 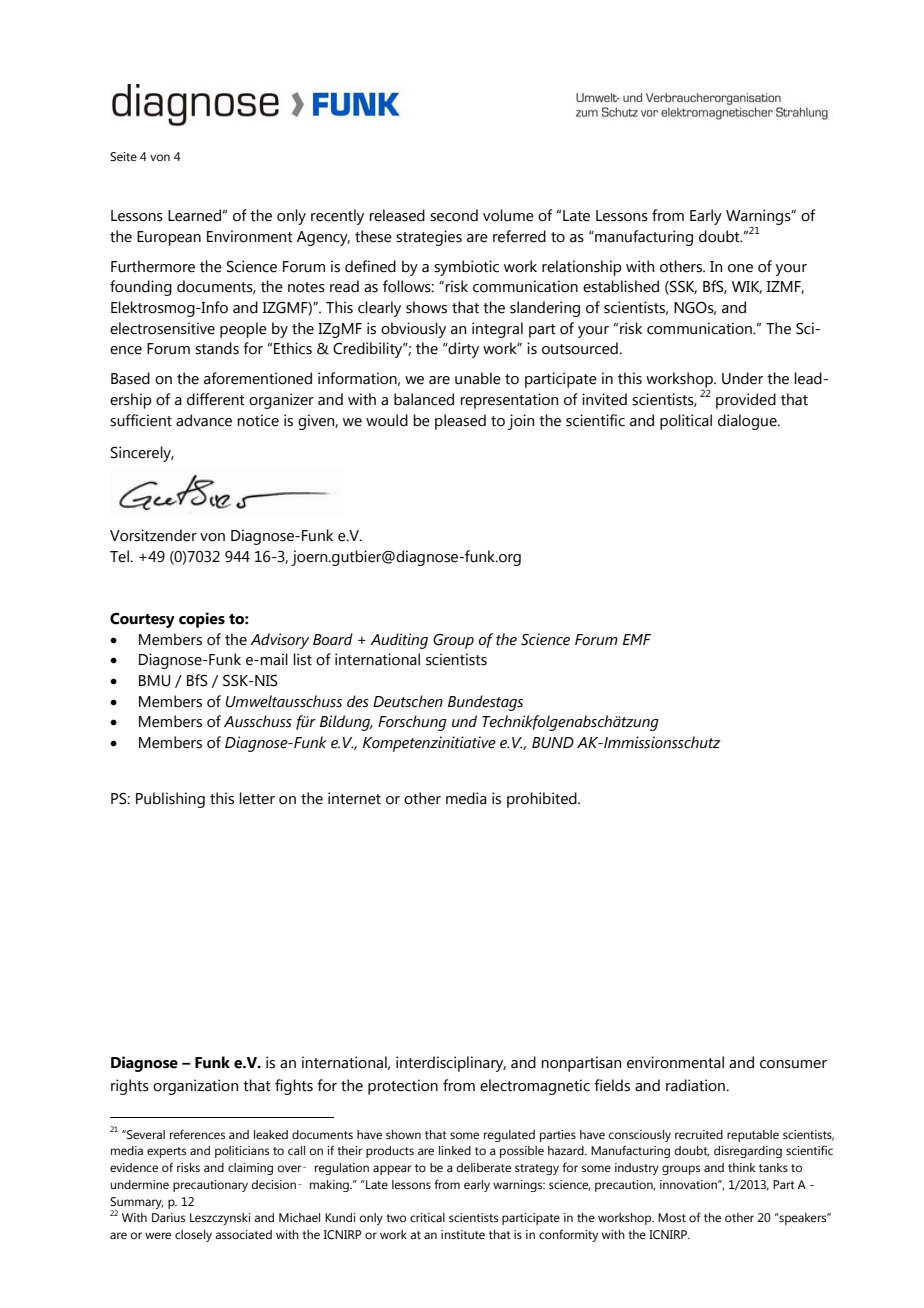 What do you see at coordinates (747, 287) in the screenshot?
I see `WIK` at bounding box center [747, 287].
